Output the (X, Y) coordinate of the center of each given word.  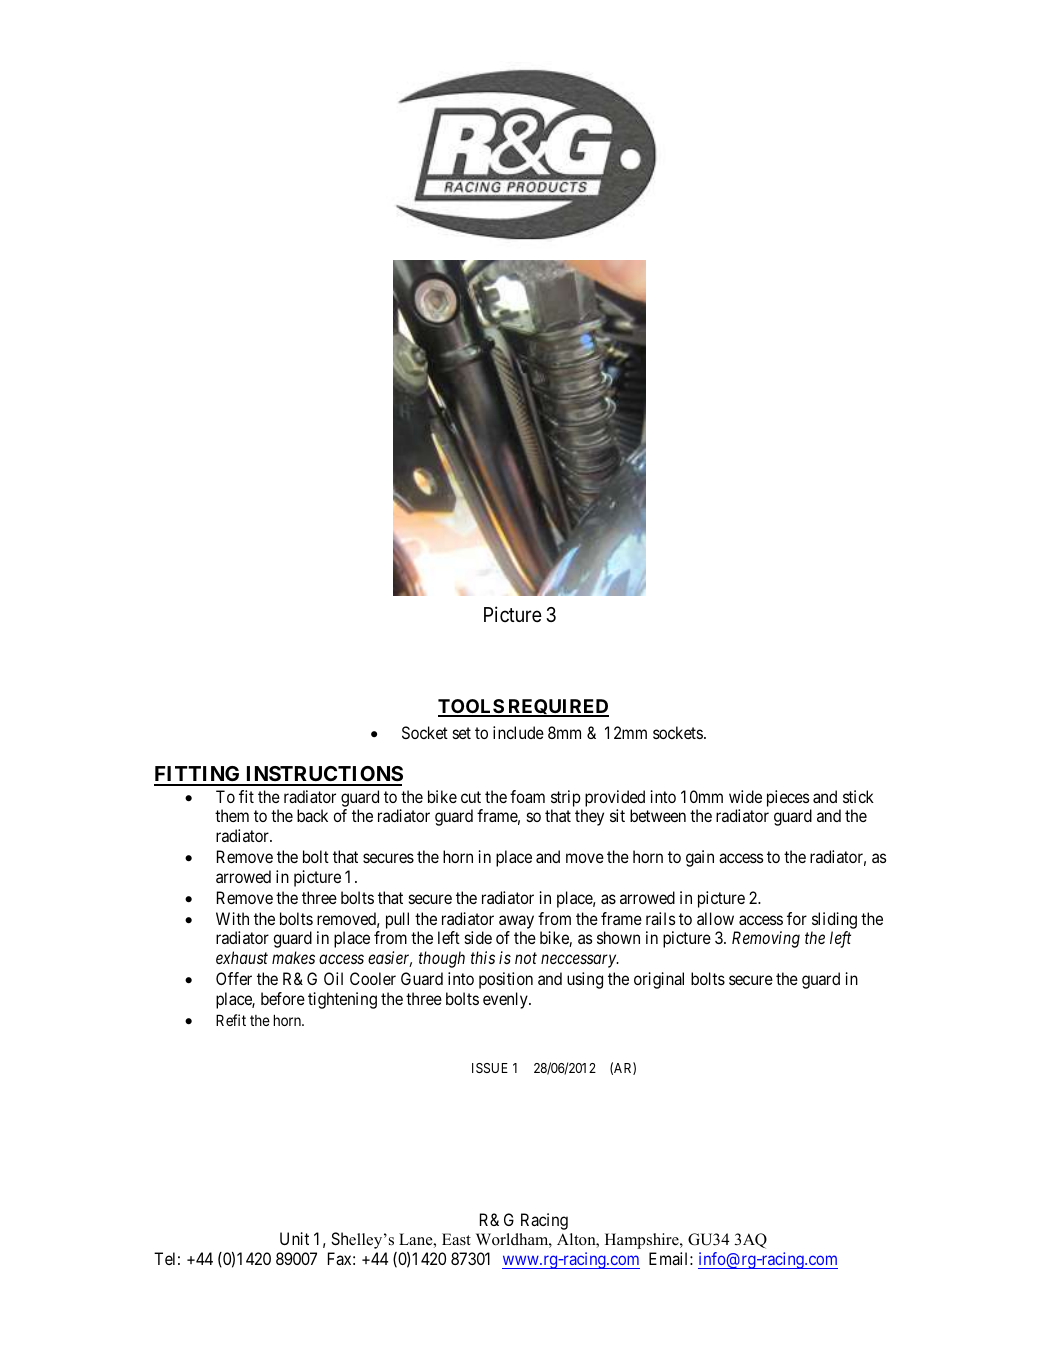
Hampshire (643, 1241)
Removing (766, 939)
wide (745, 796)
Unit (294, 1238)
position (506, 980)
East (456, 1239)
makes (293, 957)
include (518, 732)
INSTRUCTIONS (323, 775)
